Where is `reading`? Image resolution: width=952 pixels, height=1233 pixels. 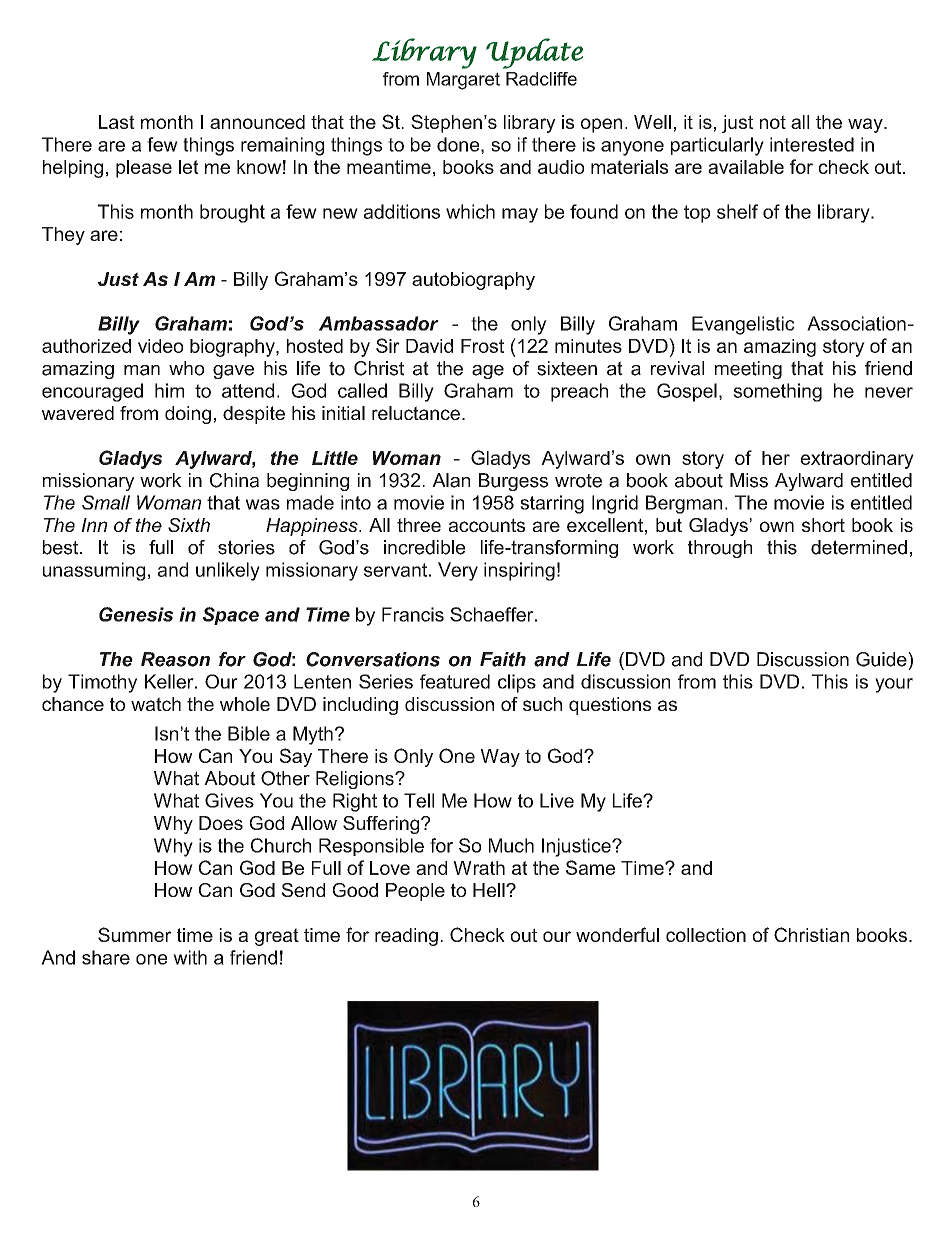 reading is located at coordinates (406, 937).
